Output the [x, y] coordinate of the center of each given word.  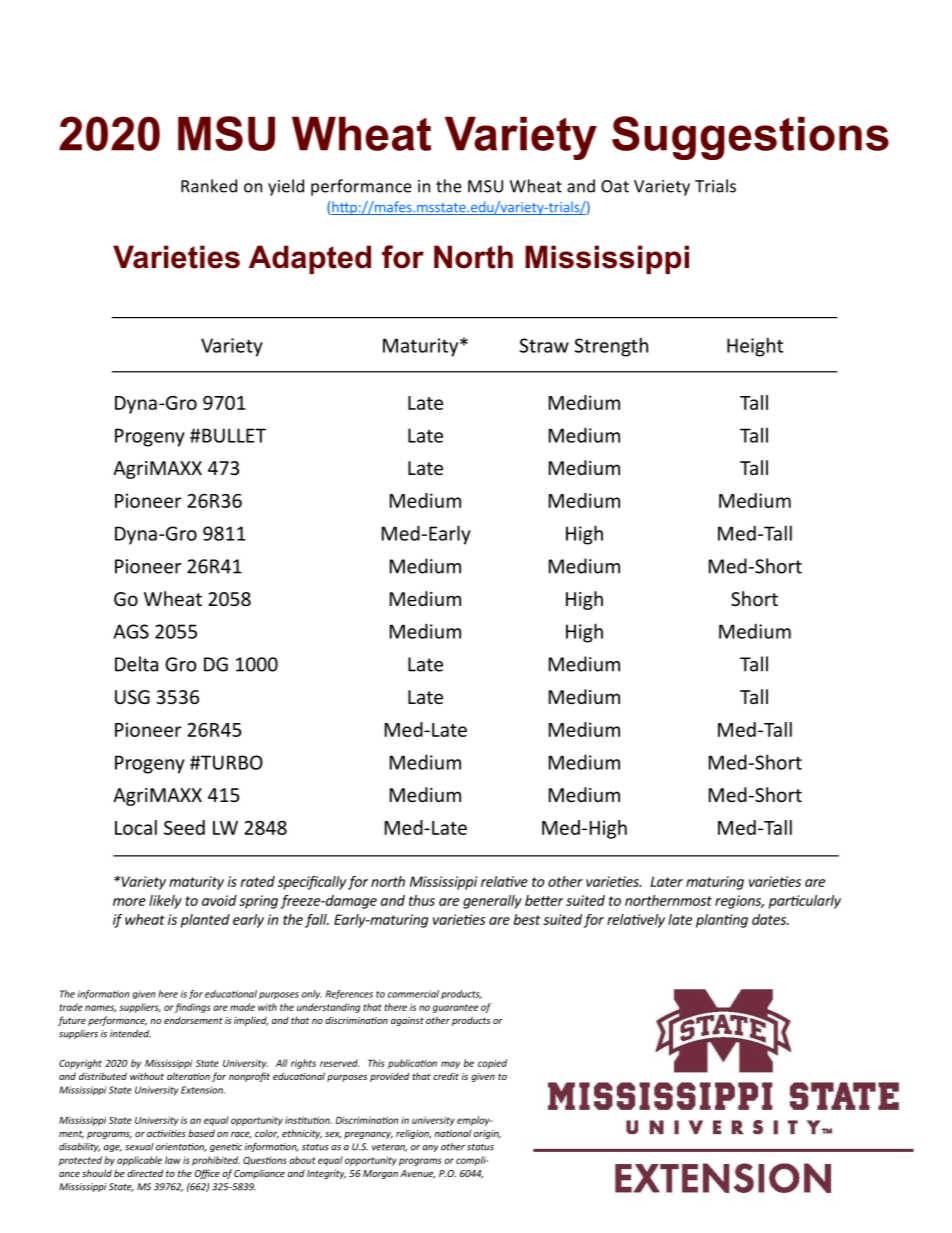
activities [166, 1133]
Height [755, 347]
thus [422, 900]
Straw [544, 345]
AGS [131, 631]
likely [165, 902]
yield [286, 187]
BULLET [234, 435]
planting [722, 921]
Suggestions [750, 138]
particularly [805, 902]
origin [487, 1134]
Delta [136, 664]
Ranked [209, 186]
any [430, 1148]
